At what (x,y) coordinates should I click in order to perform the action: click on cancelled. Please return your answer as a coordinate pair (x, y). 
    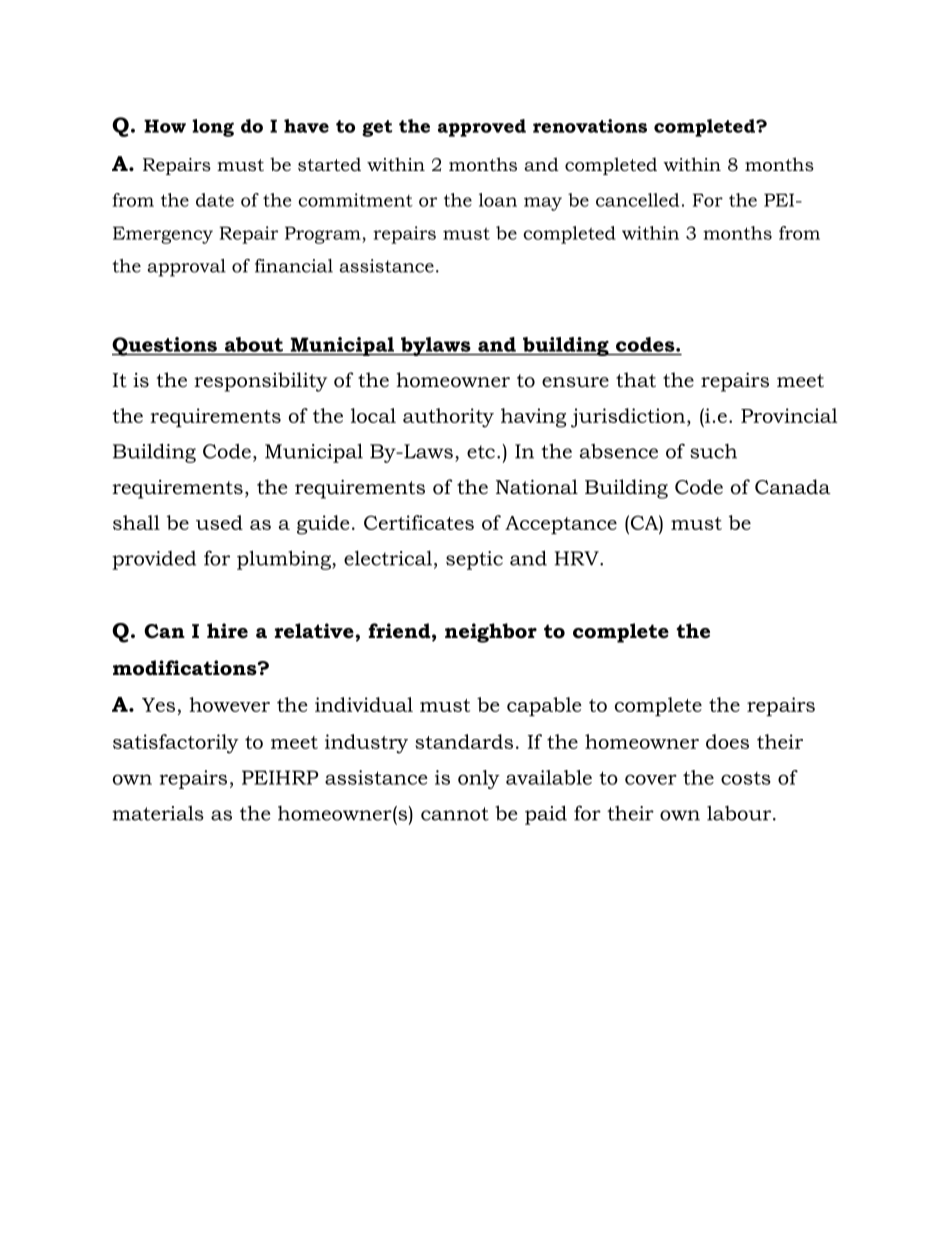
    Looking at the image, I should click on (637, 200).
